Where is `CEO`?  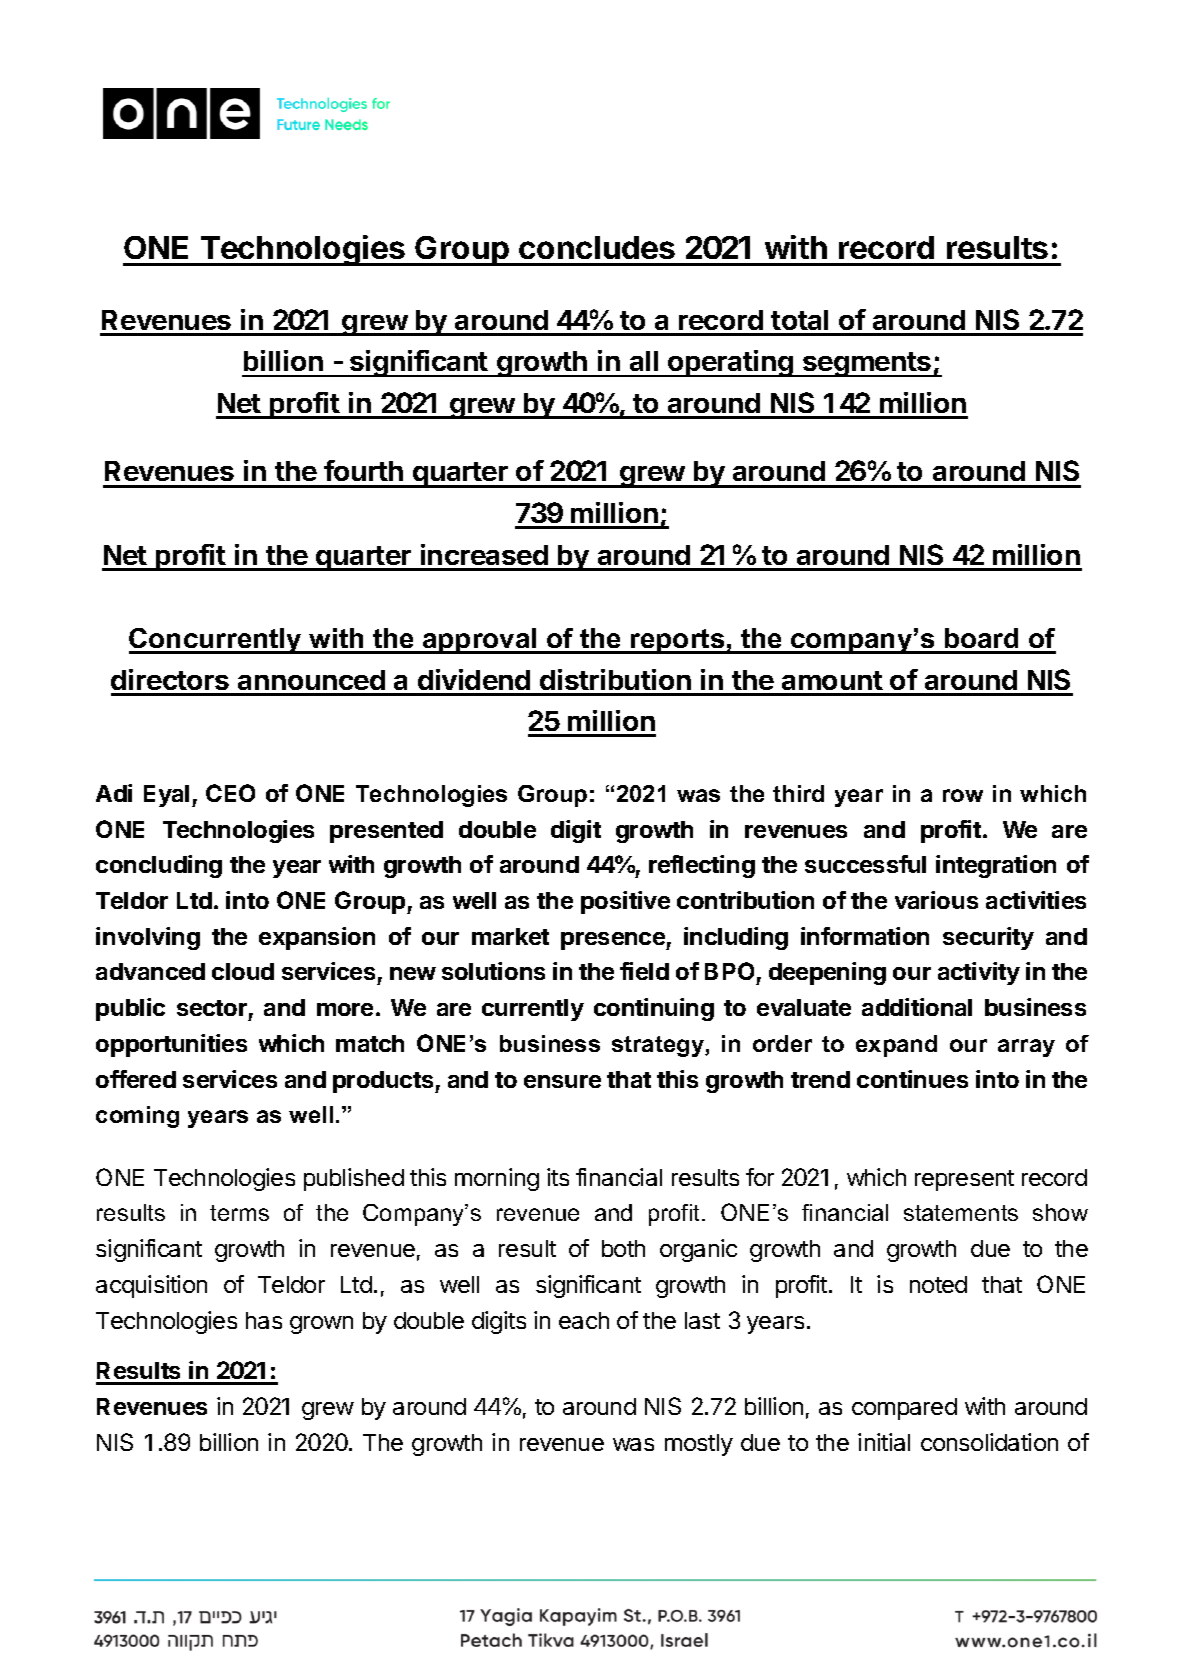 CEO is located at coordinates (230, 793).
